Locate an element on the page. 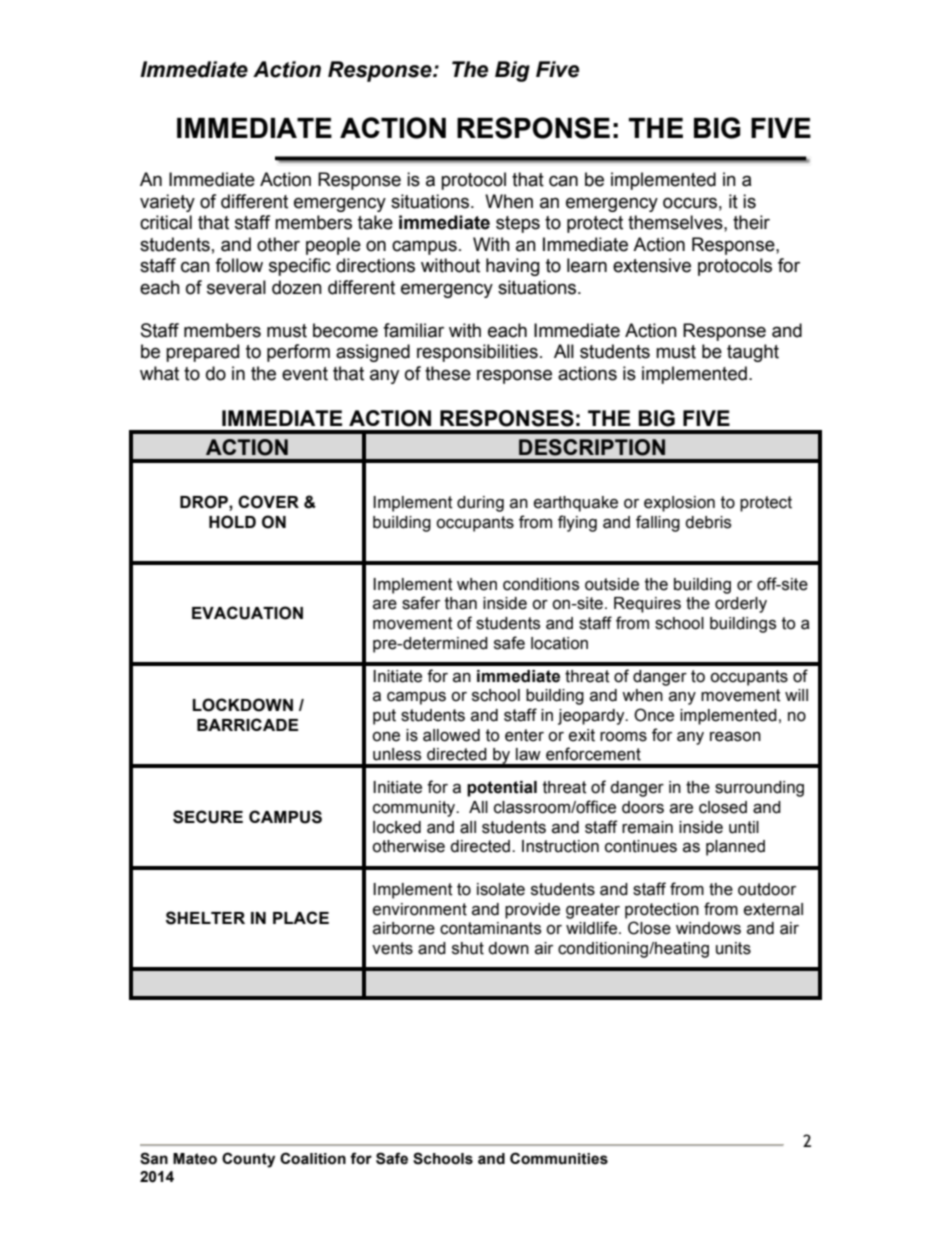  SECURE is located at coordinates (208, 817).
